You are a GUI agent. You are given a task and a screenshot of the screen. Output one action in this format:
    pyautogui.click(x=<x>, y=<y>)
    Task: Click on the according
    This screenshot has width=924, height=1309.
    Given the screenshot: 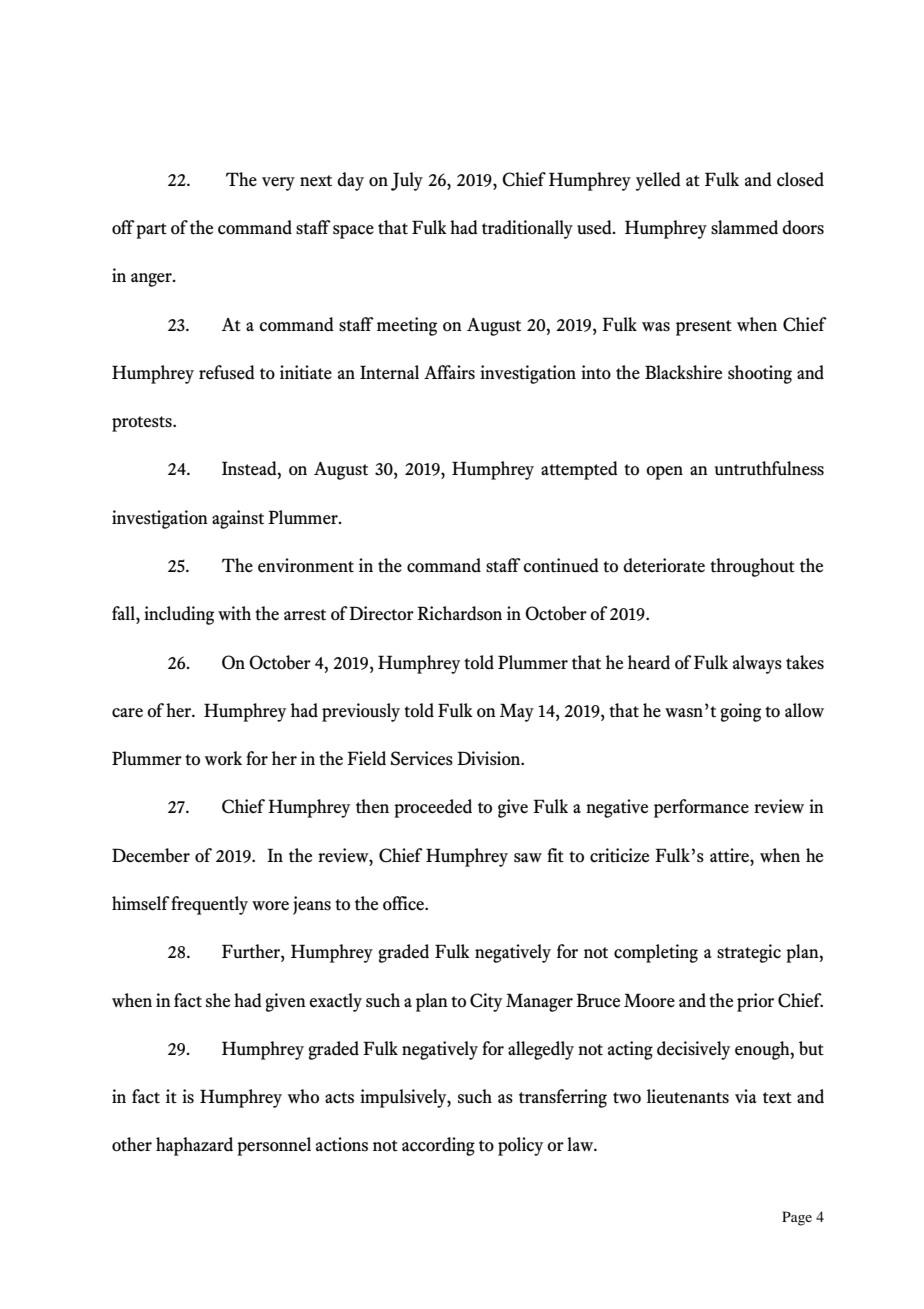 What is the action you would take?
    pyautogui.click(x=438, y=1146)
